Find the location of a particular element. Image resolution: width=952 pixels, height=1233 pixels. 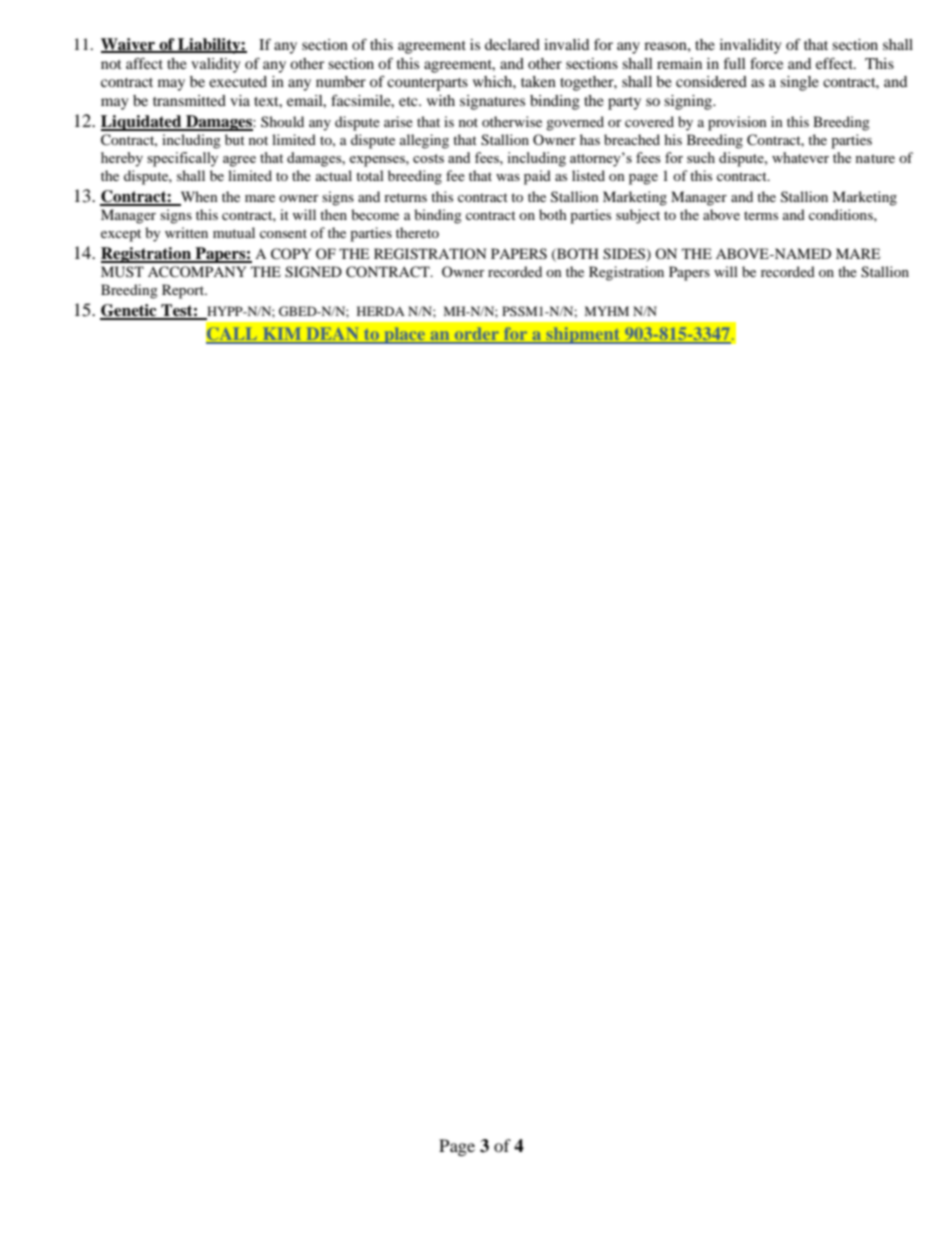

arise is located at coordinates (398, 121).
